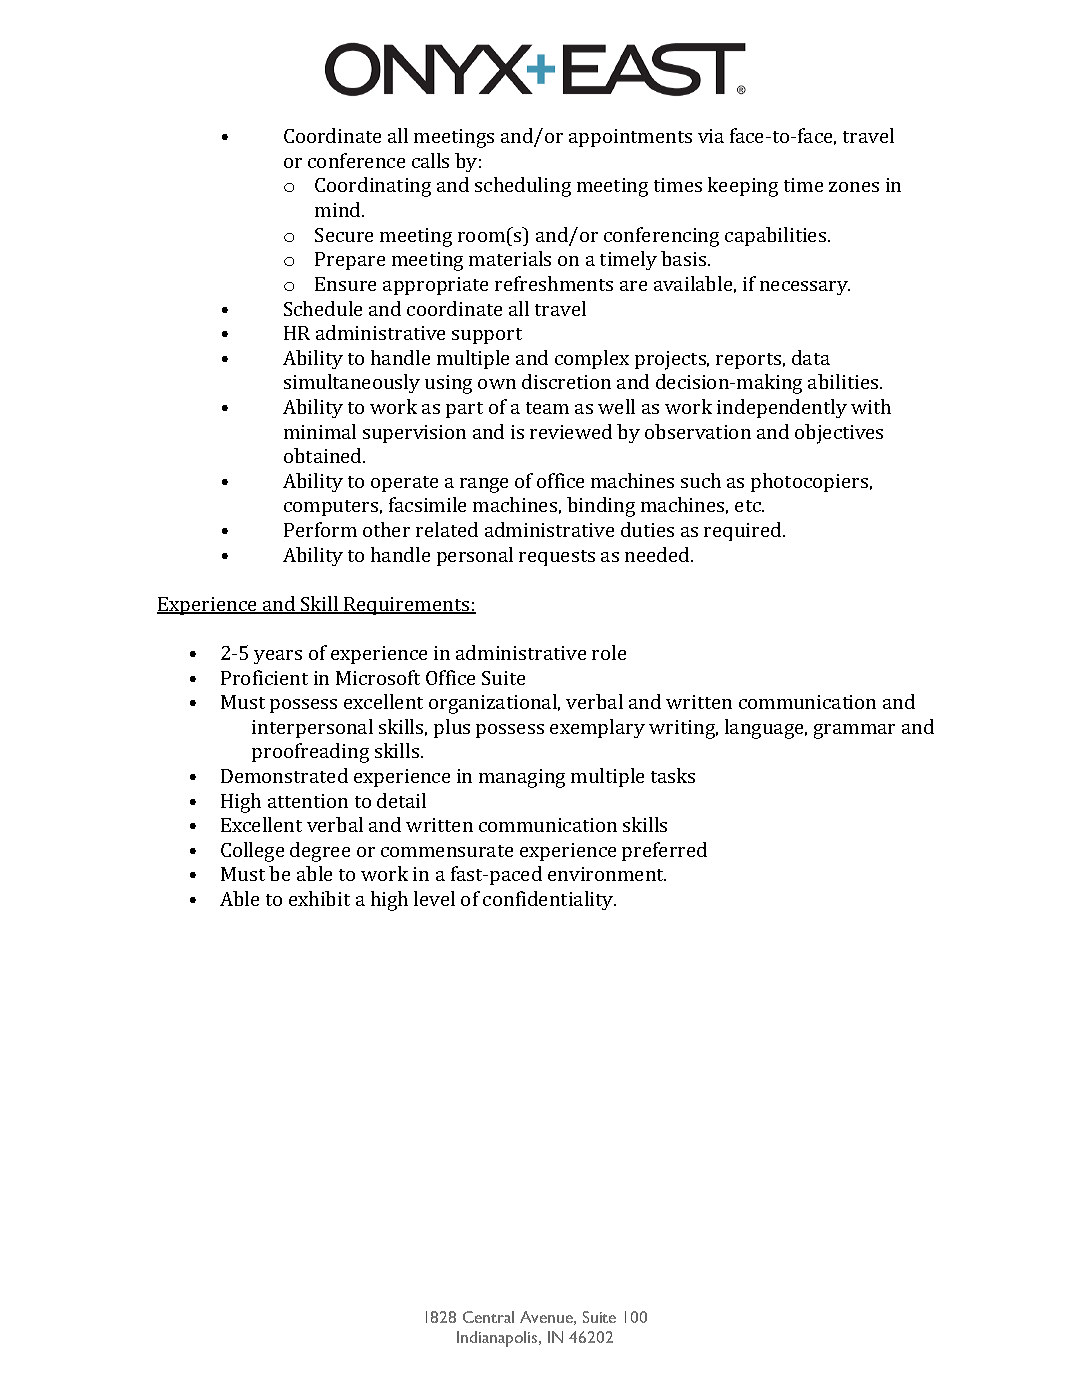  What do you see at coordinates (523, 187) in the page?
I see `scheduling` at bounding box center [523, 187].
